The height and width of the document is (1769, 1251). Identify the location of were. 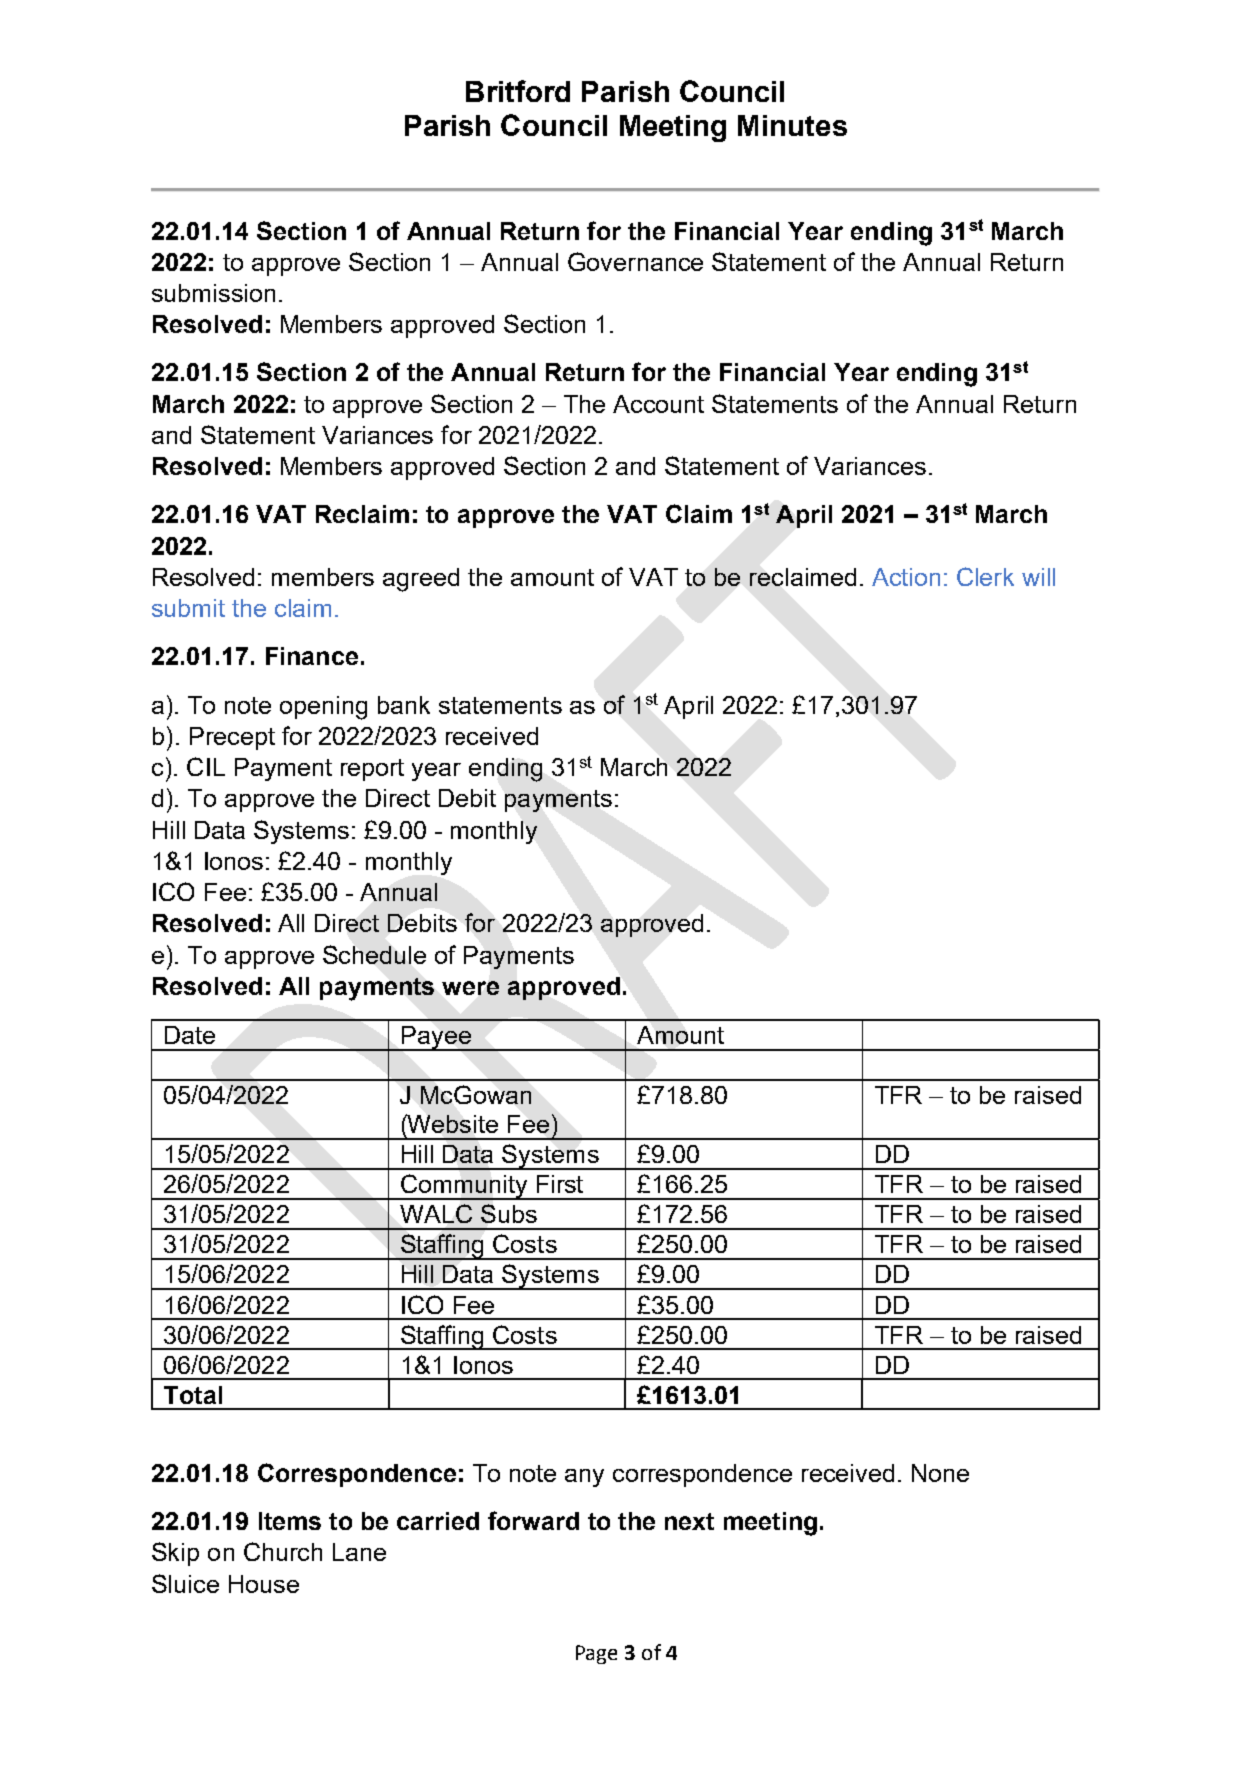
(470, 988).
